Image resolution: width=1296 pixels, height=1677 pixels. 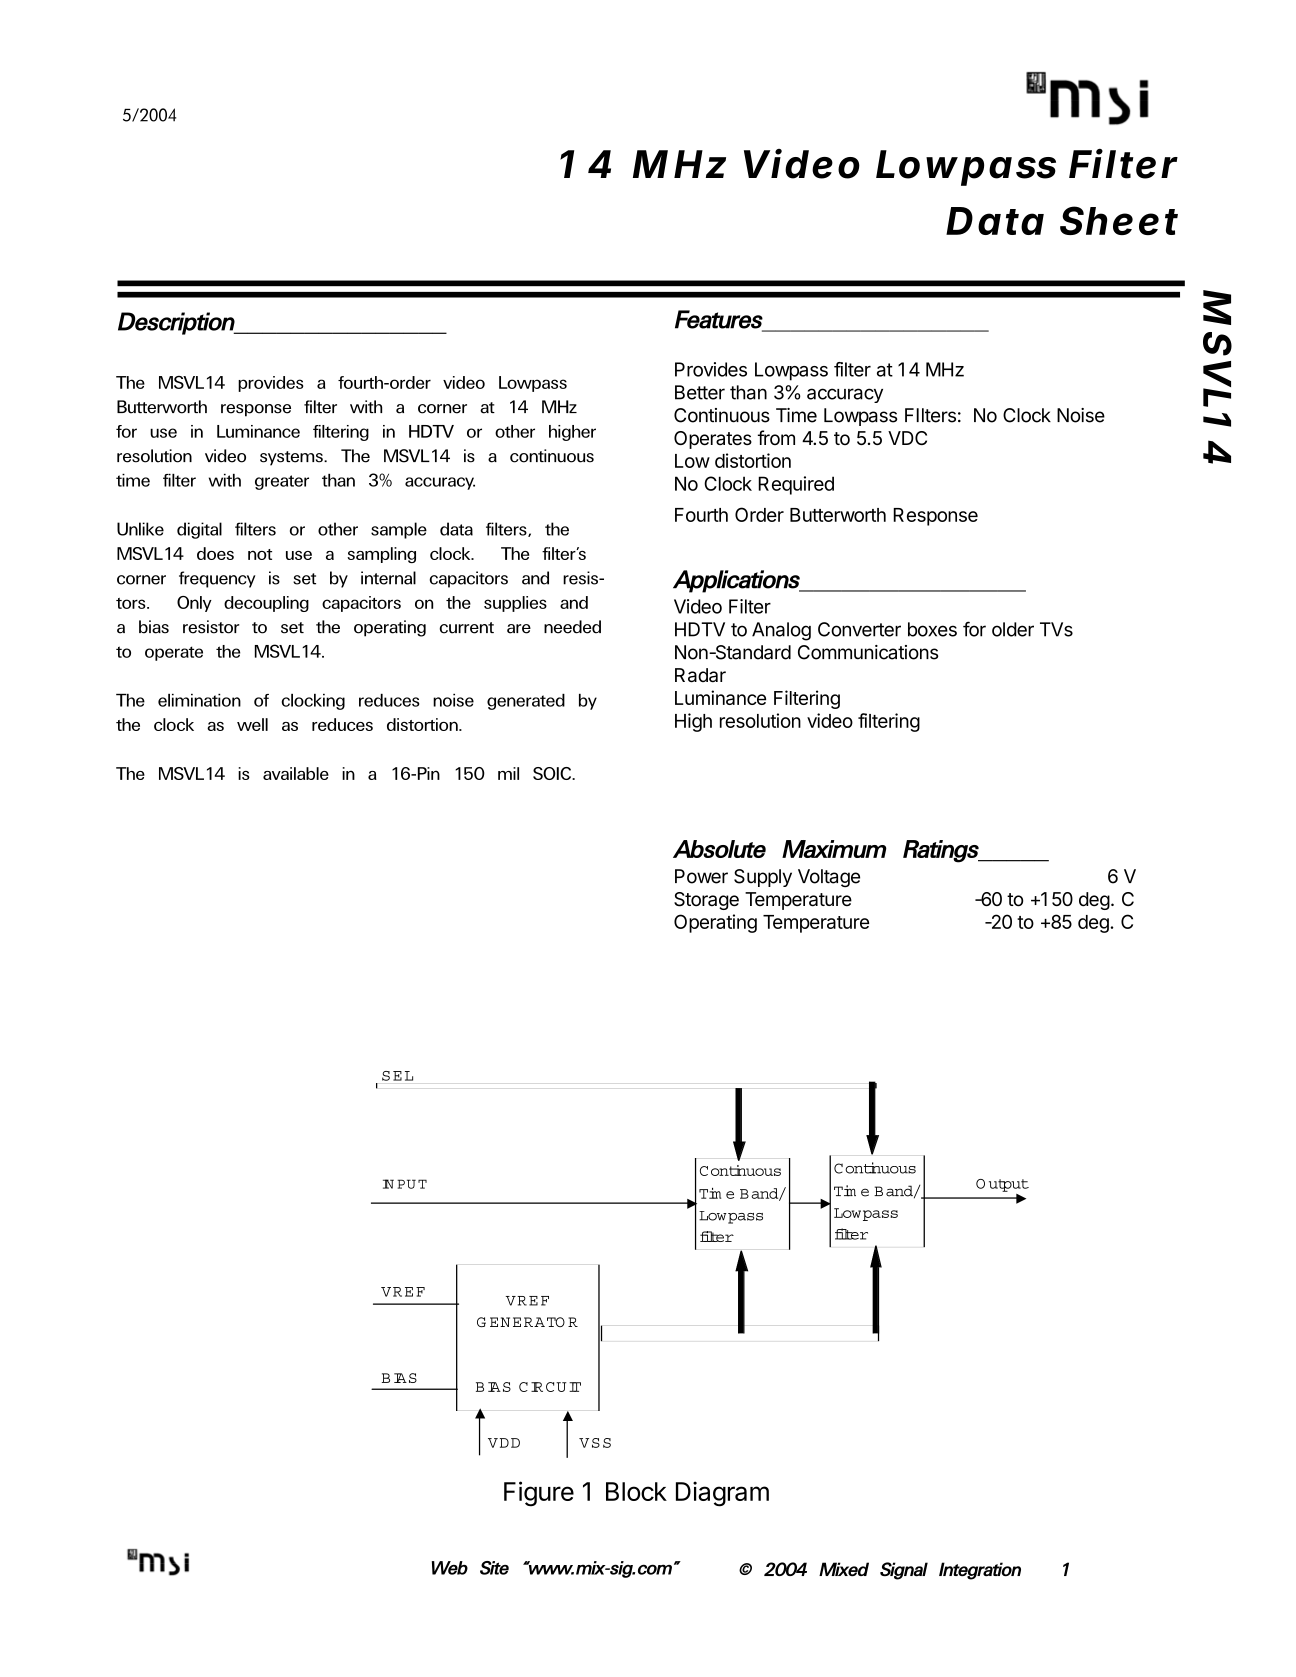 What do you see at coordinates (292, 458) in the screenshot?
I see `systems` at bounding box center [292, 458].
